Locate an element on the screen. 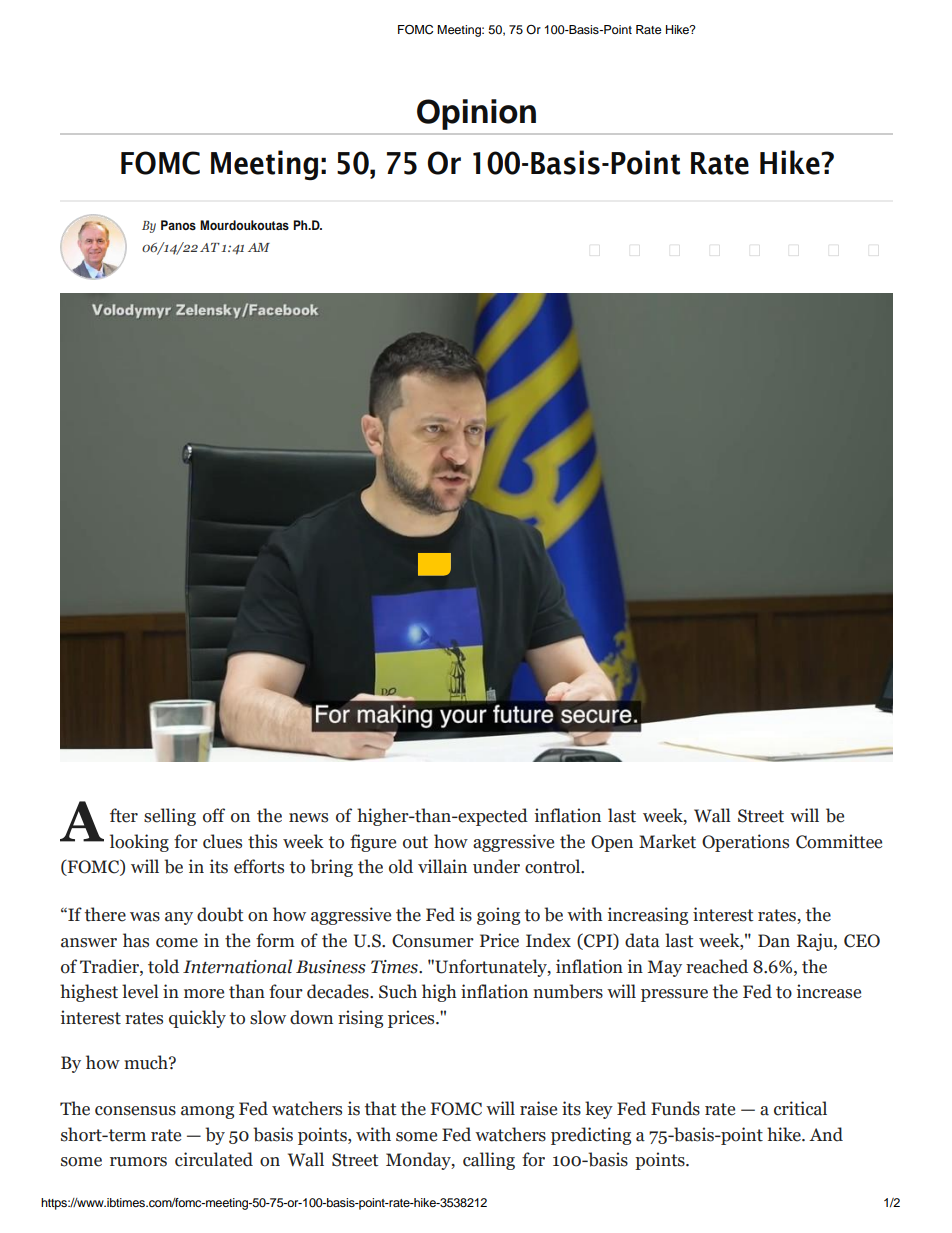 The image size is (952, 1233). among is located at coordinates (207, 1112).
